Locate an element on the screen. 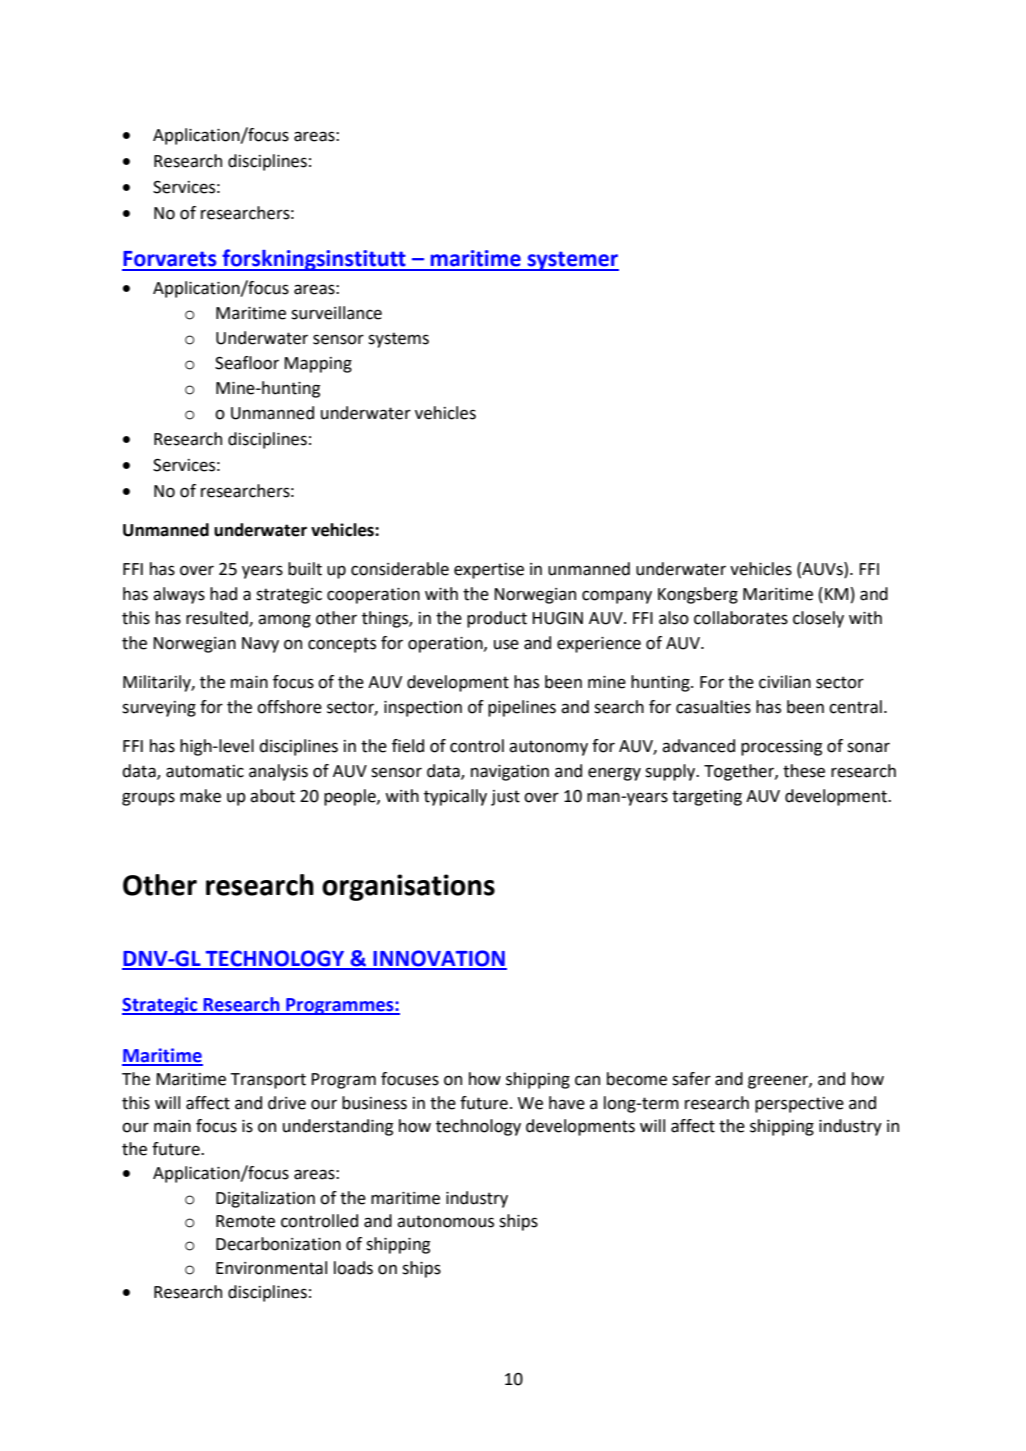 The width and height of the screenshot is (1026, 1451). INNOVATION is located at coordinates (439, 959).
